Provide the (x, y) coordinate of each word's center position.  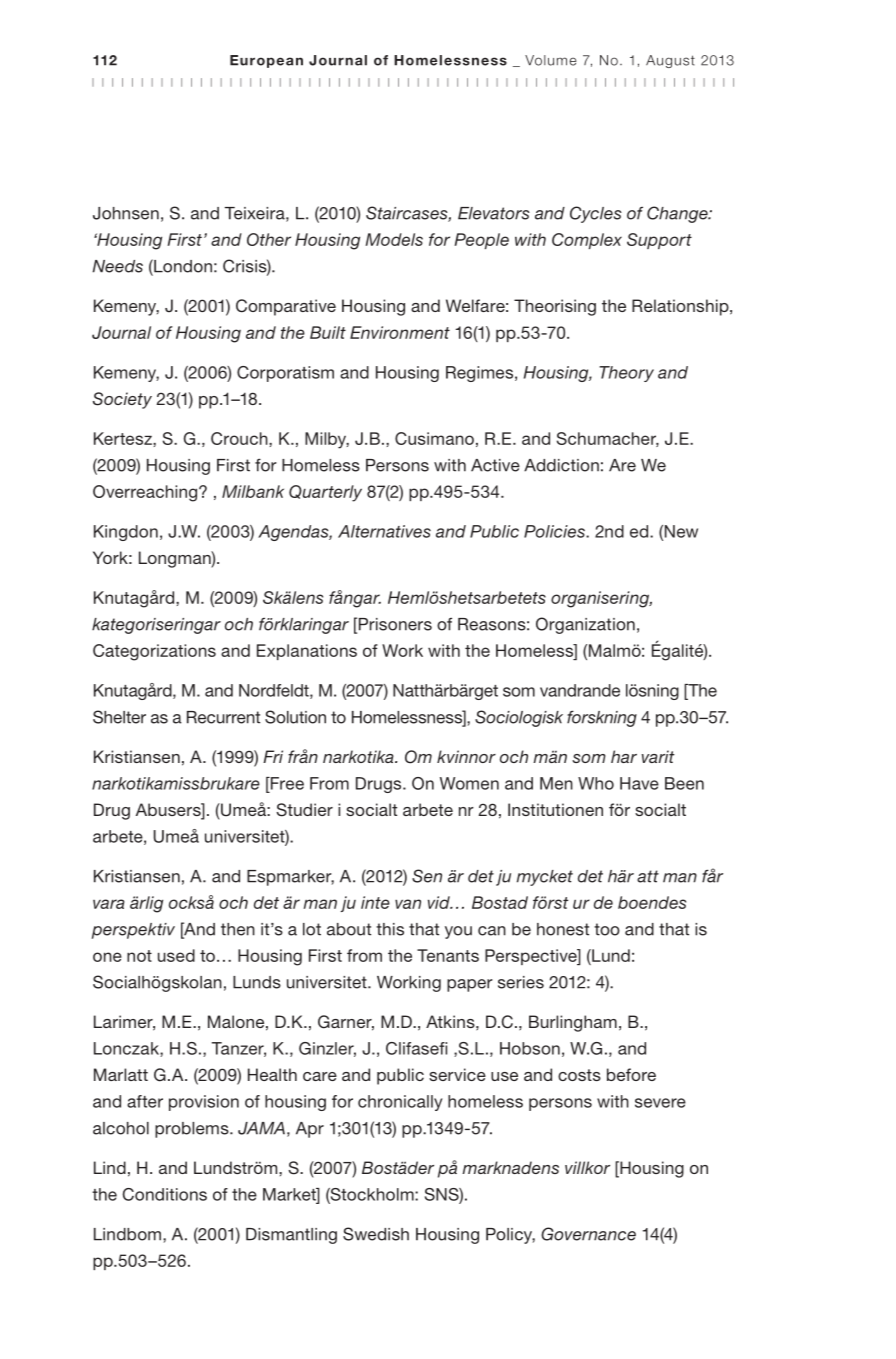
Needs (118, 266)
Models (394, 239)
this (390, 929)
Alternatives (384, 531)
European (266, 61)
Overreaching (146, 493)
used (176, 955)
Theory (626, 374)
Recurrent (223, 717)
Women (469, 783)
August (670, 61)
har (624, 756)
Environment (400, 332)
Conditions (165, 1194)
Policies (555, 531)
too (607, 929)
